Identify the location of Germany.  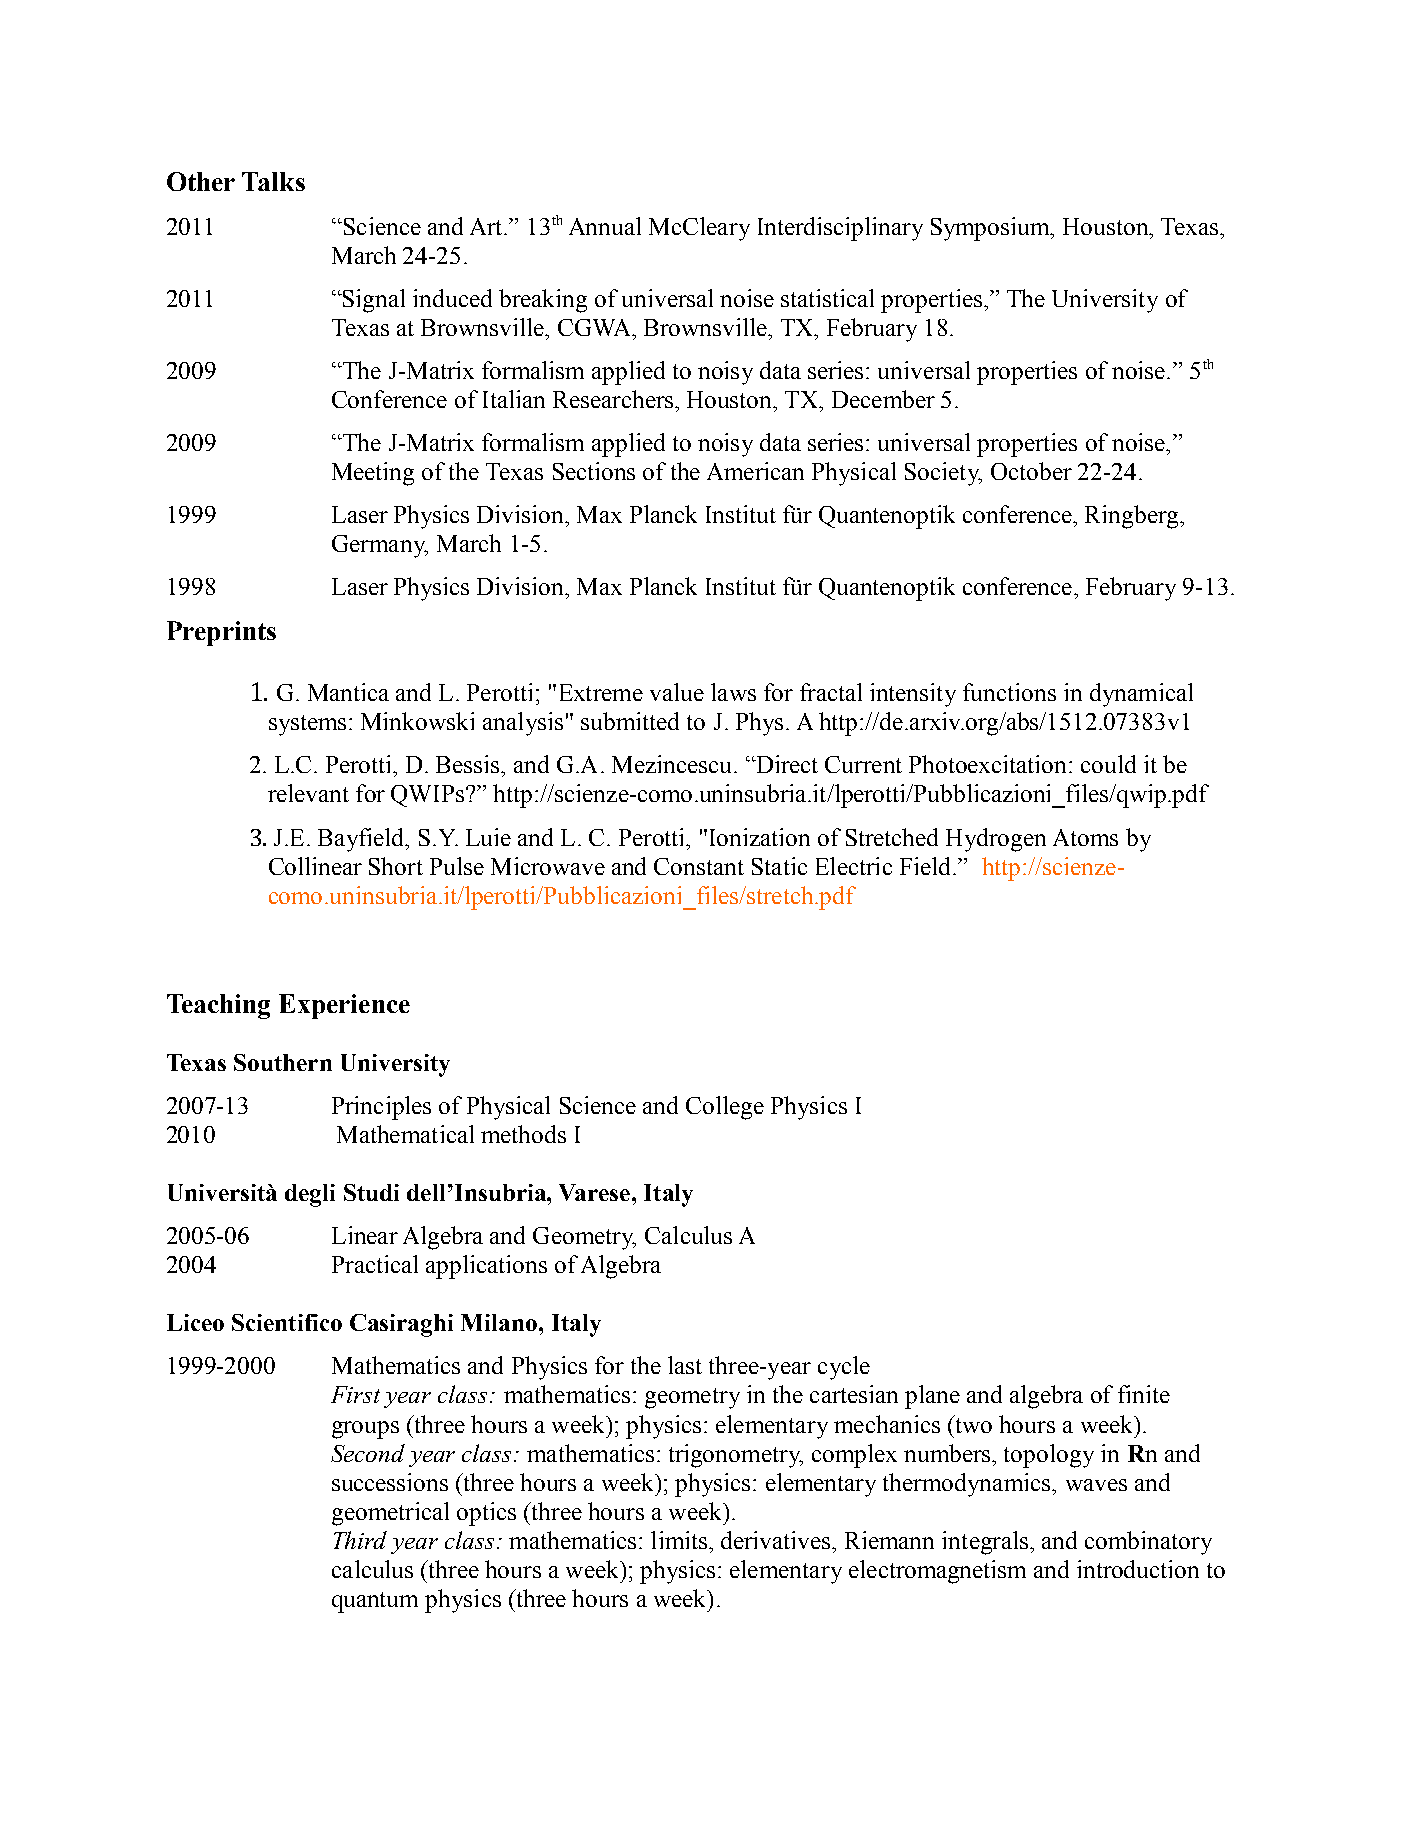
(380, 546).
